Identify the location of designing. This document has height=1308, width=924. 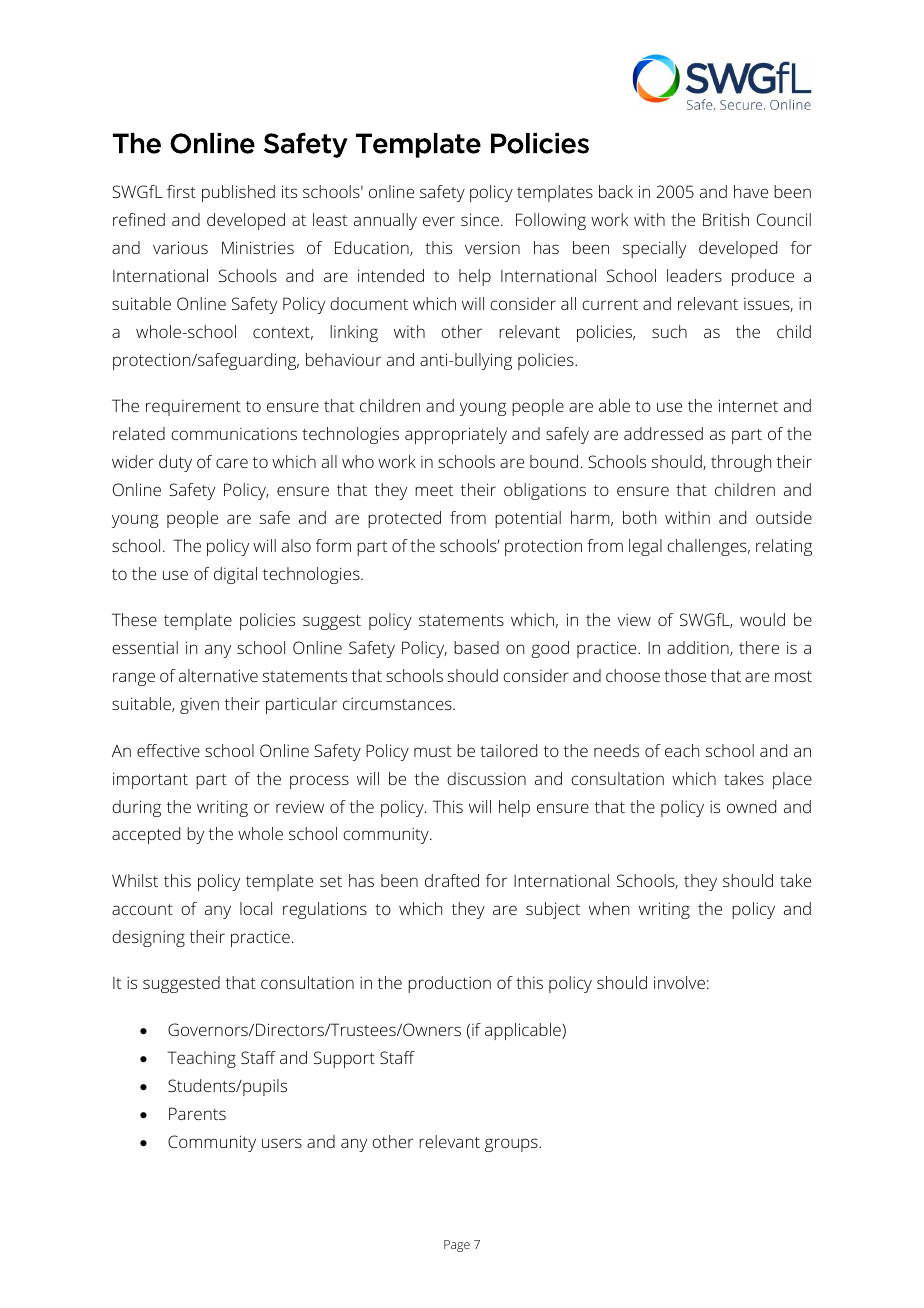
(148, 938).
